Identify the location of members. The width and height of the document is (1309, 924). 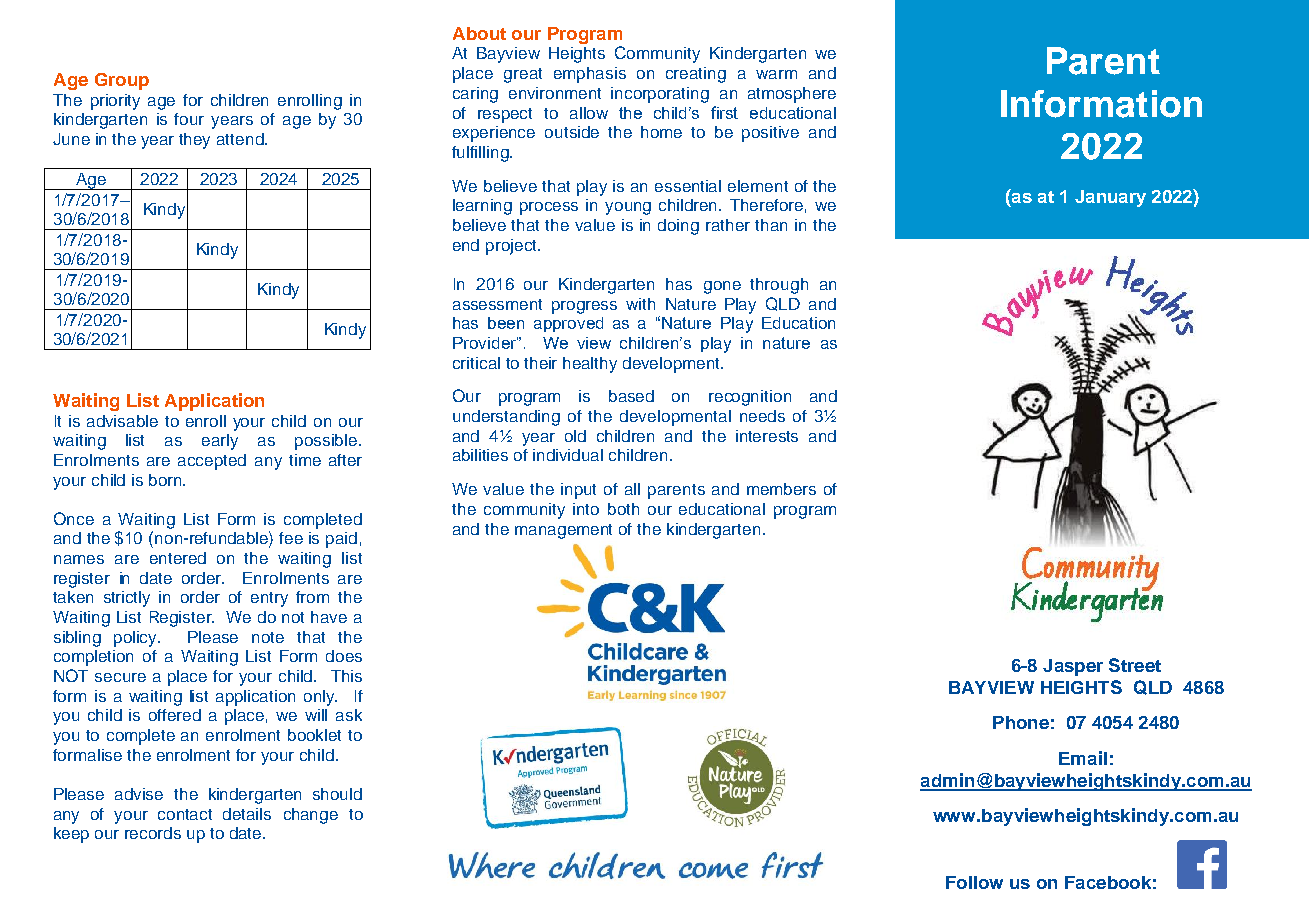
(781, 489).
